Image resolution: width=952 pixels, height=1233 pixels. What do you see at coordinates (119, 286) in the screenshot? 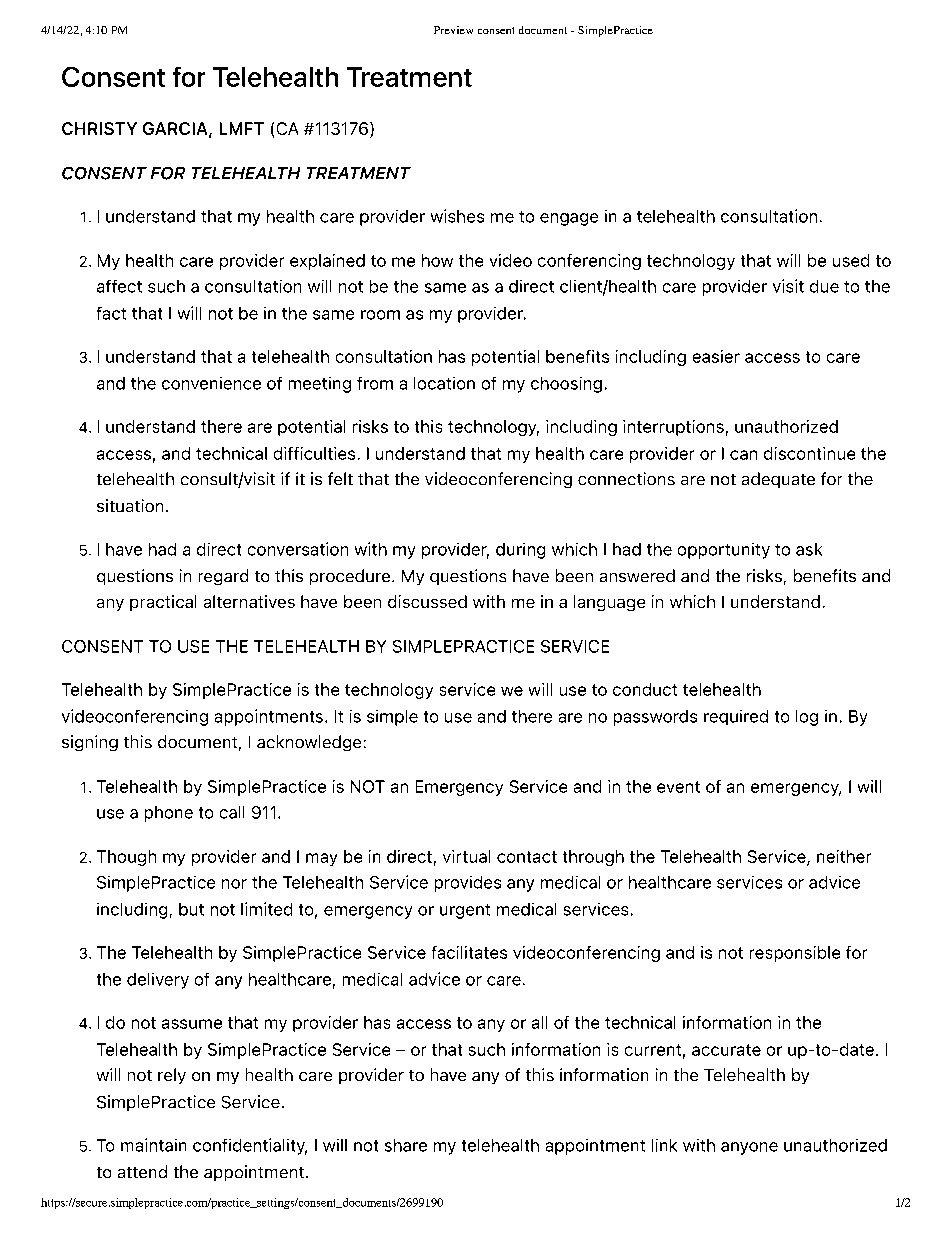
I see `affect` at bounding box center [119, 286].
